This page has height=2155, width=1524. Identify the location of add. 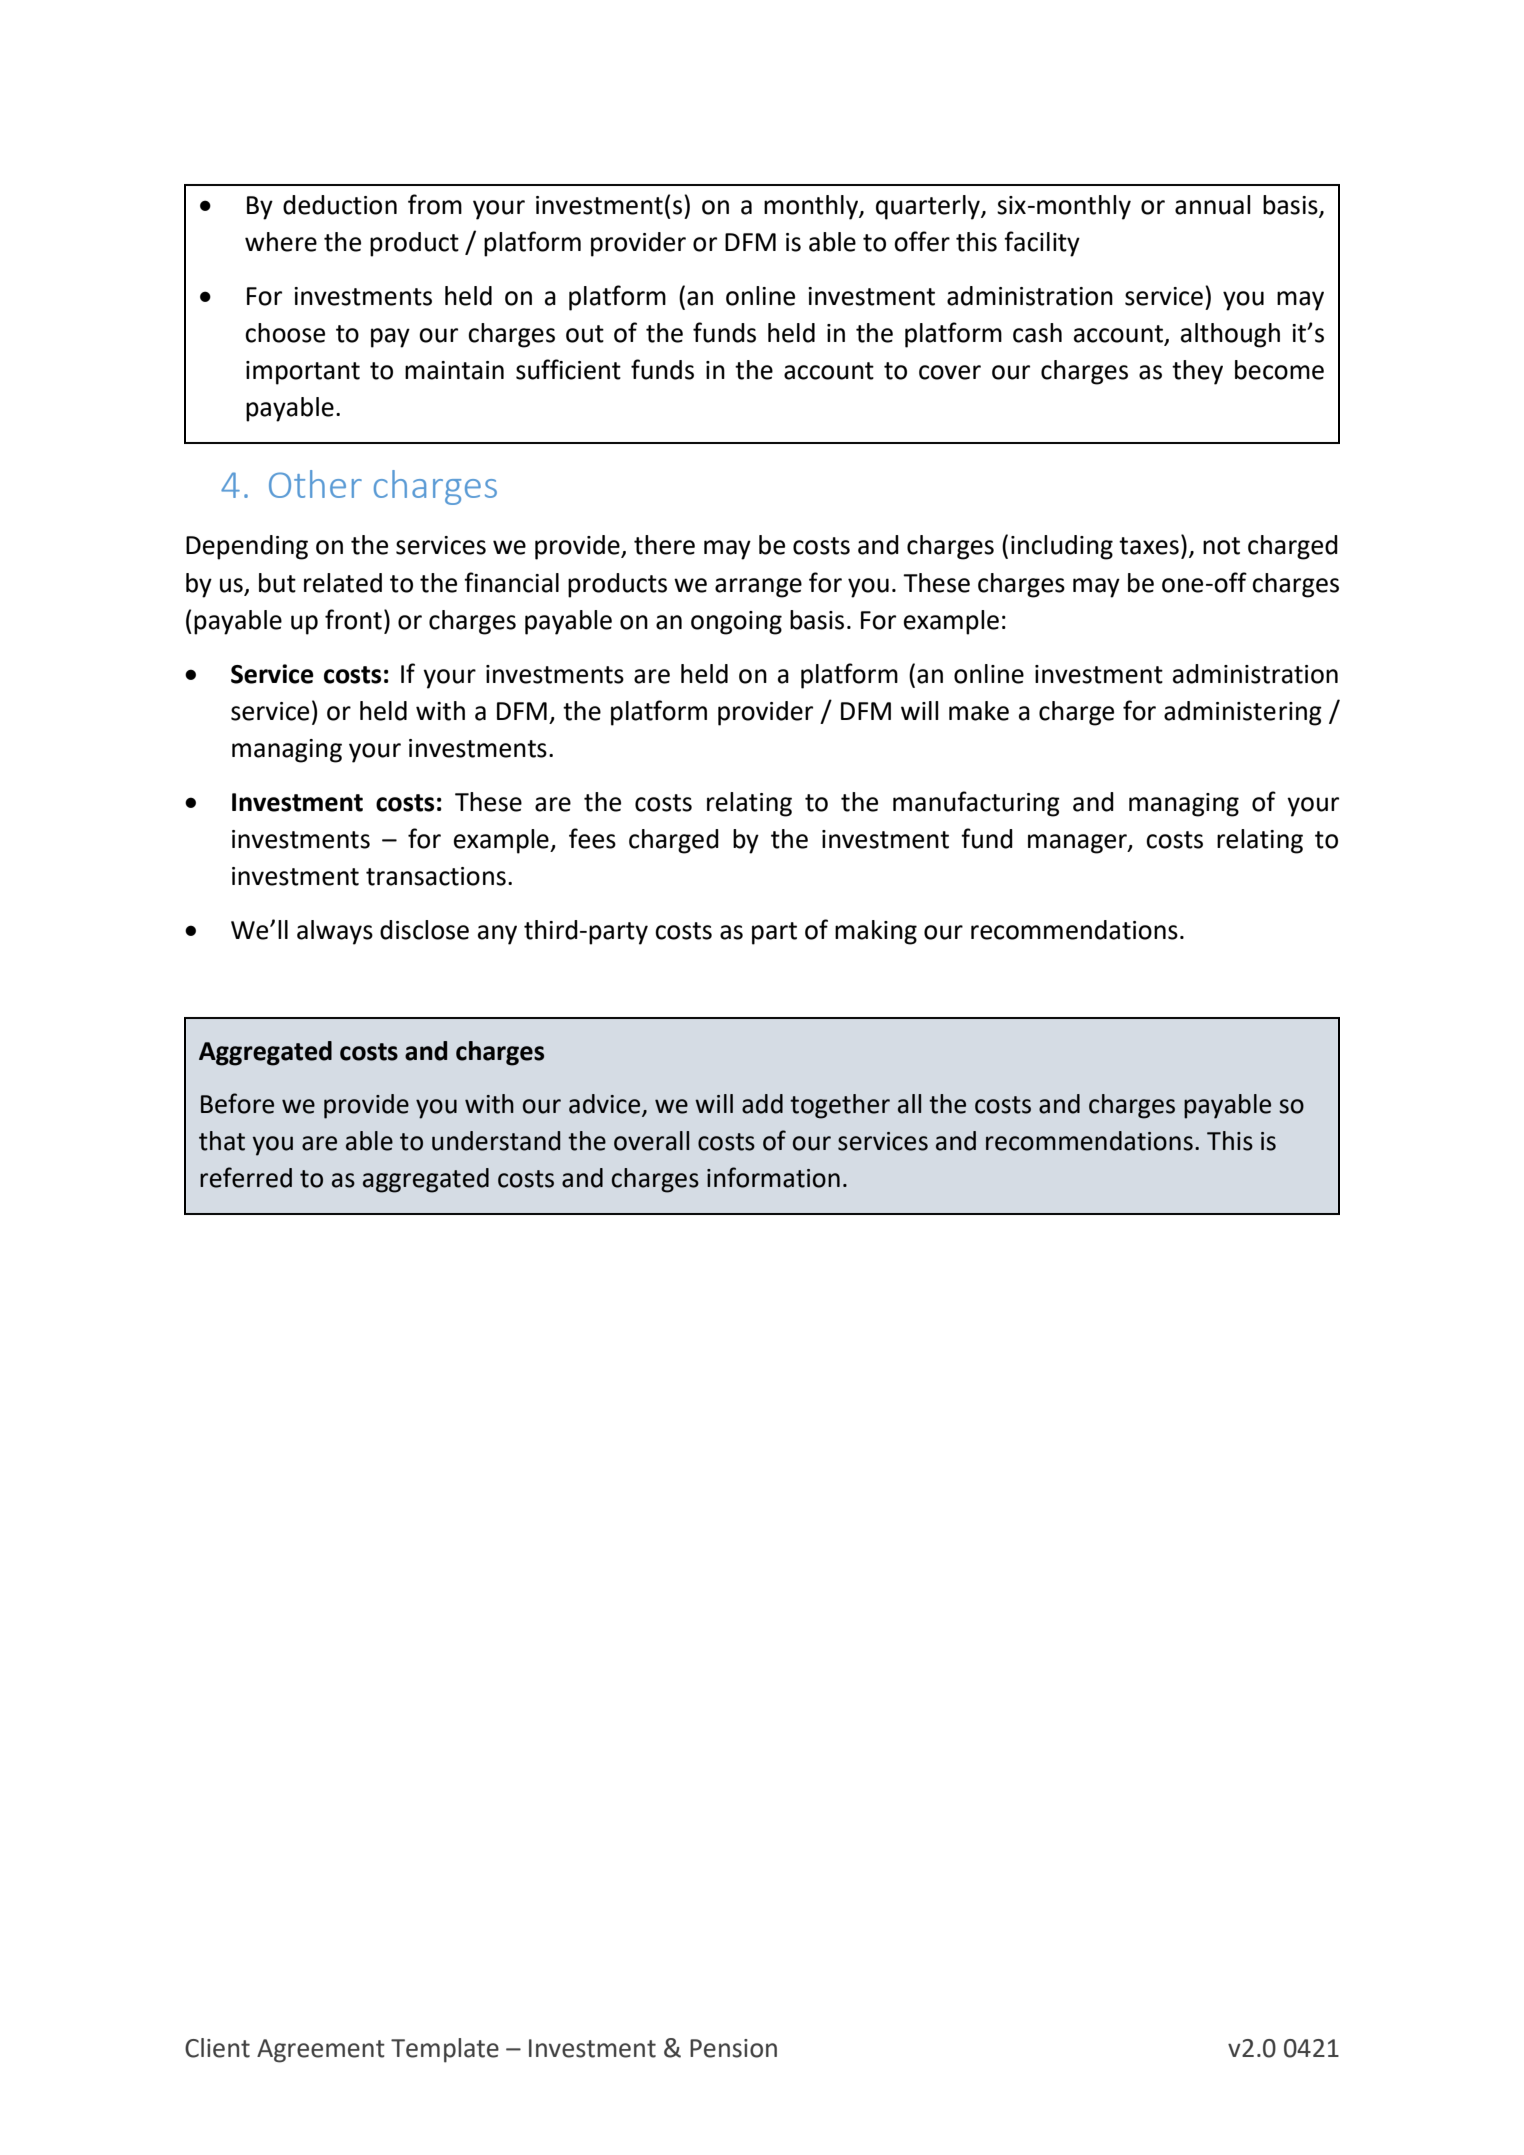
(762, 1104).
